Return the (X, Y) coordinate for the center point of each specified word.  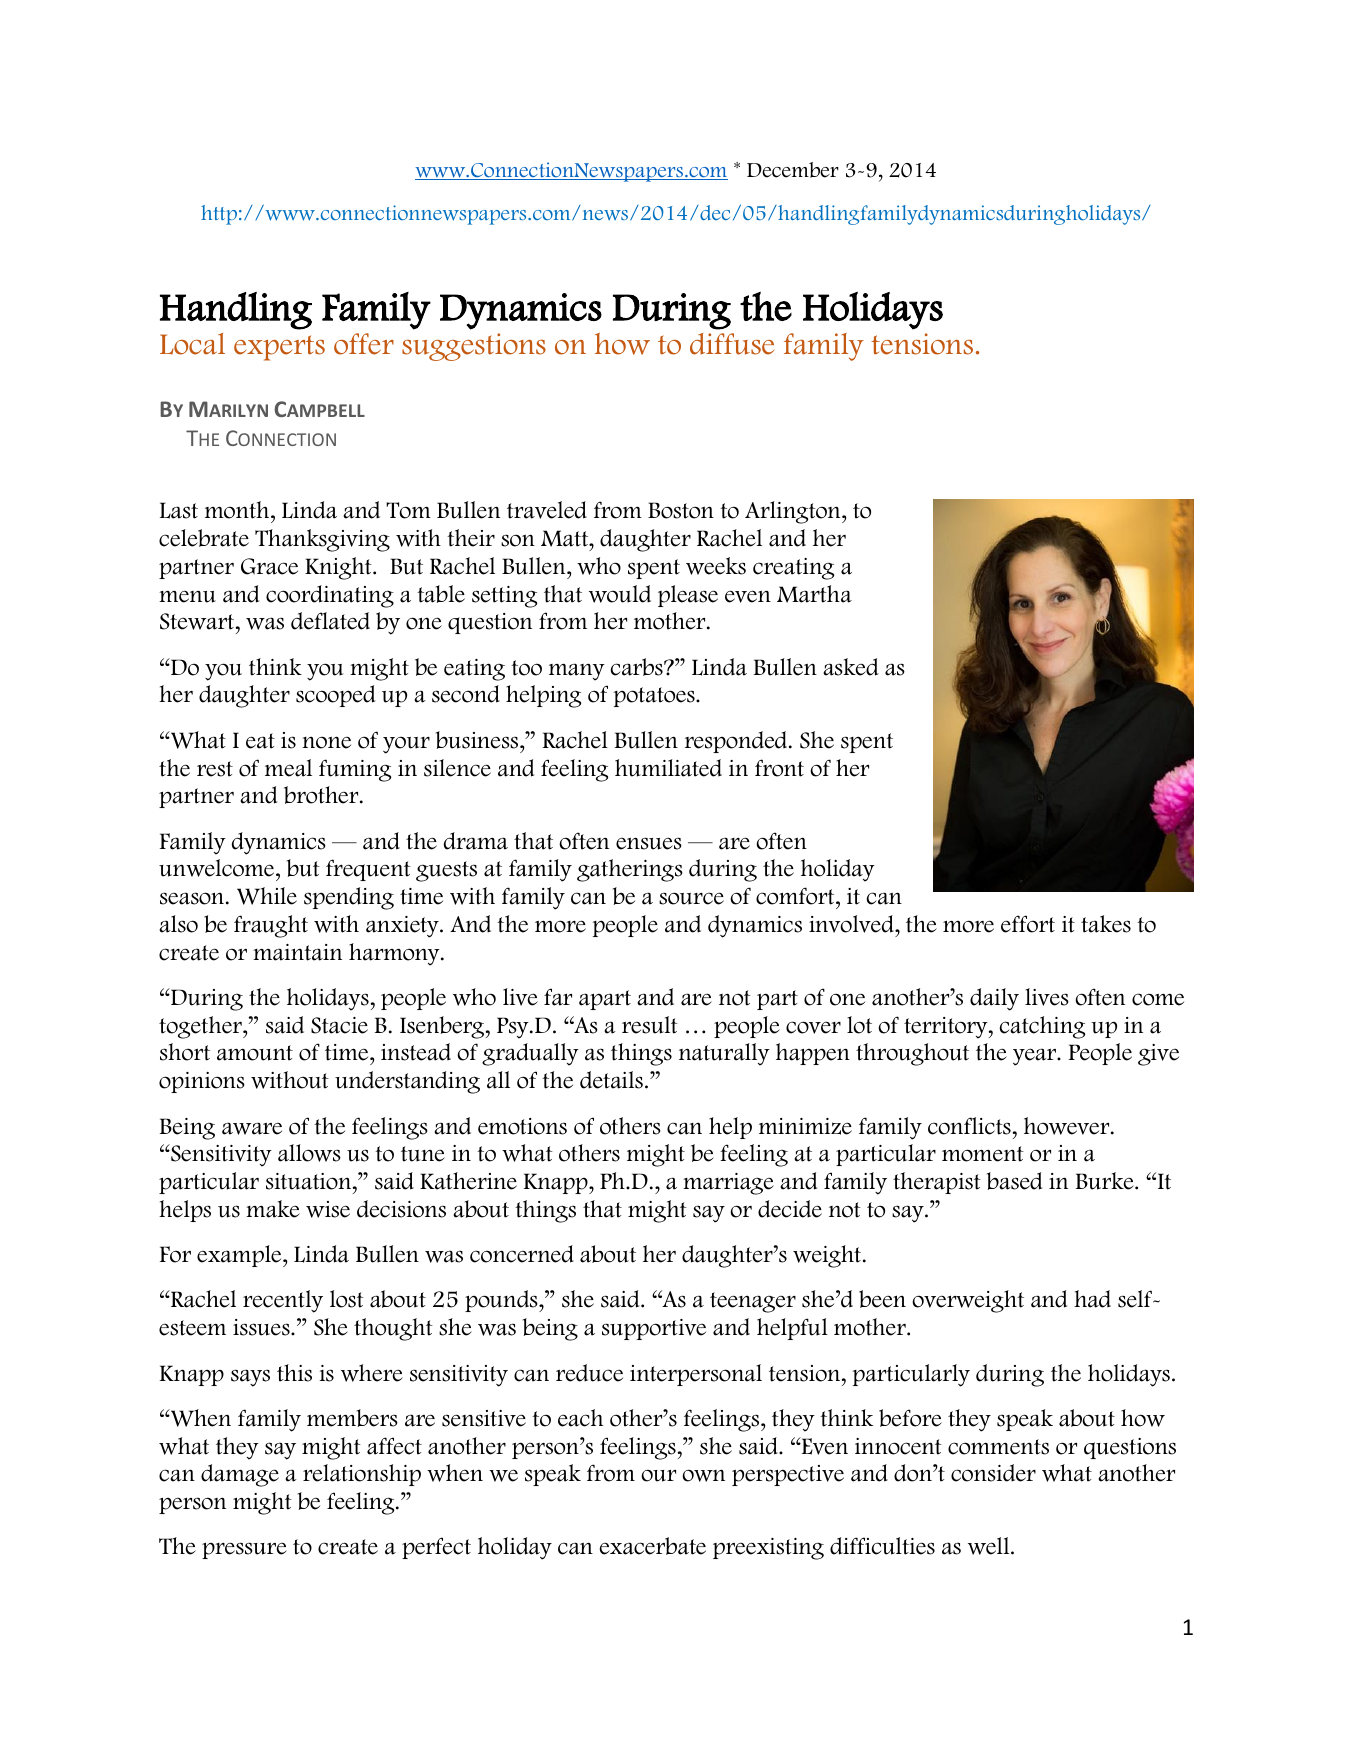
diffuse (732, 344)
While (267, 896)
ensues (649, 843)
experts (279, 348)
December (793, 170)
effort (1028, 924)
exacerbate (653, 1546)
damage (240, 1475)
